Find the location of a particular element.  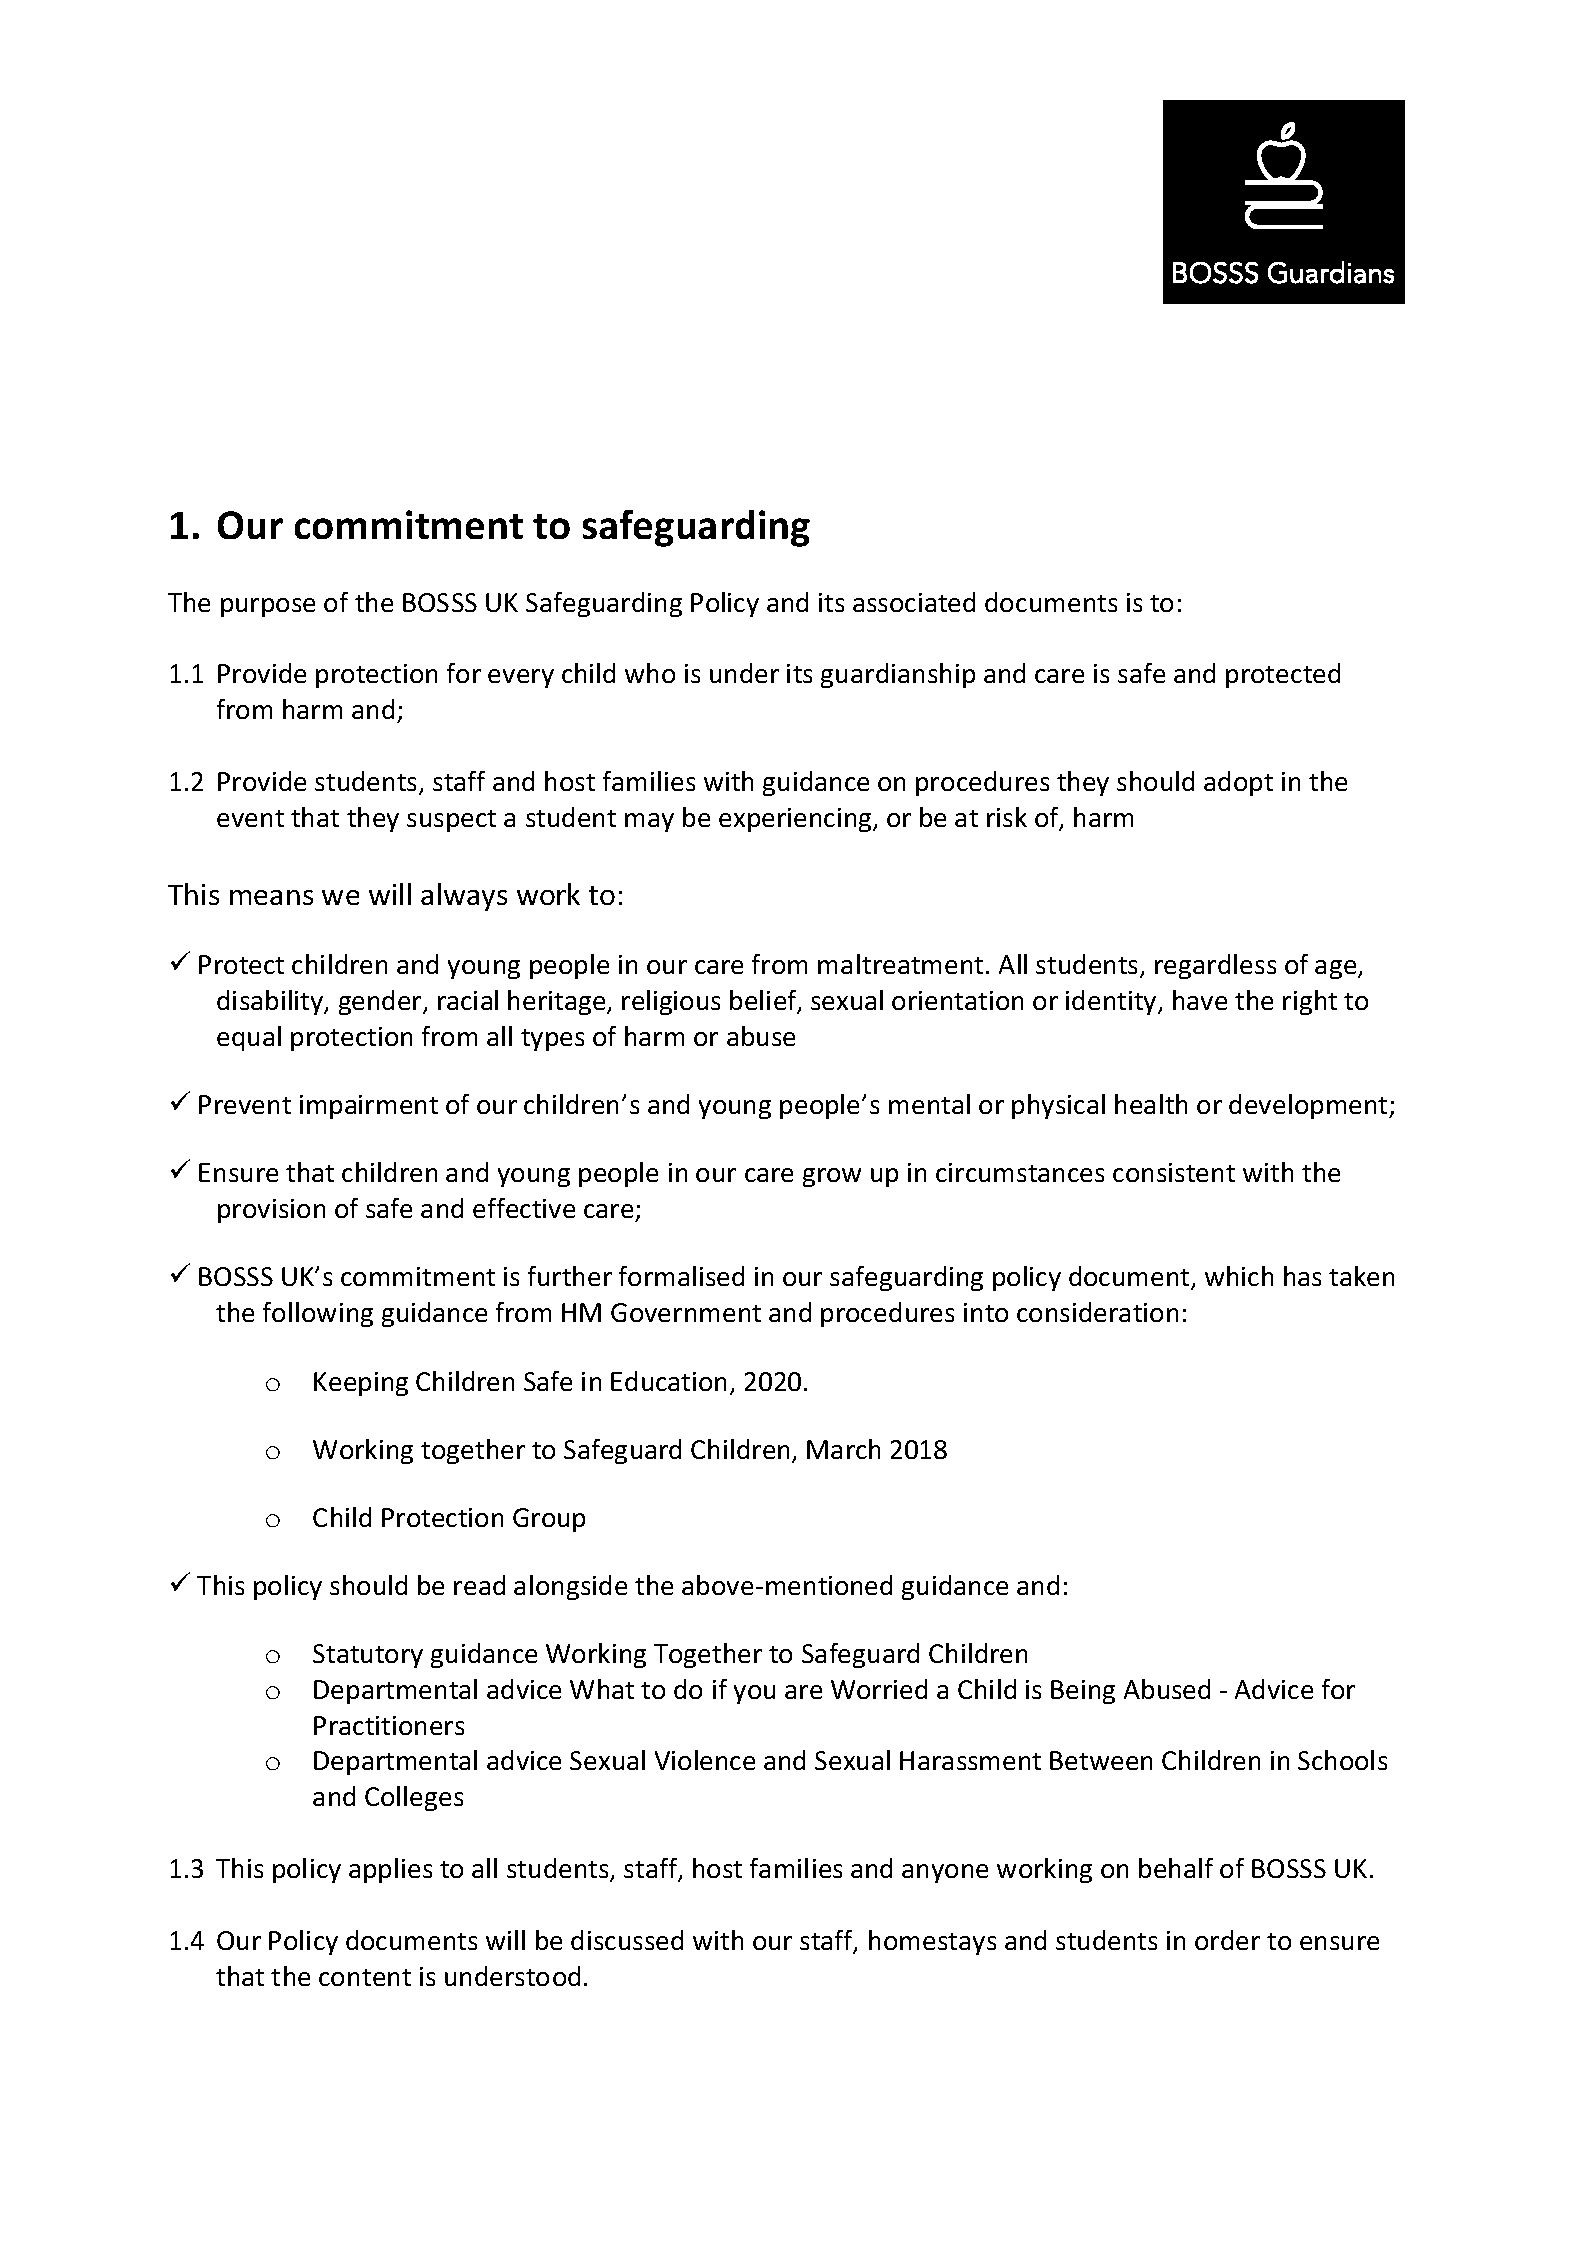

adopt is located at coordinates (1238, 783).
